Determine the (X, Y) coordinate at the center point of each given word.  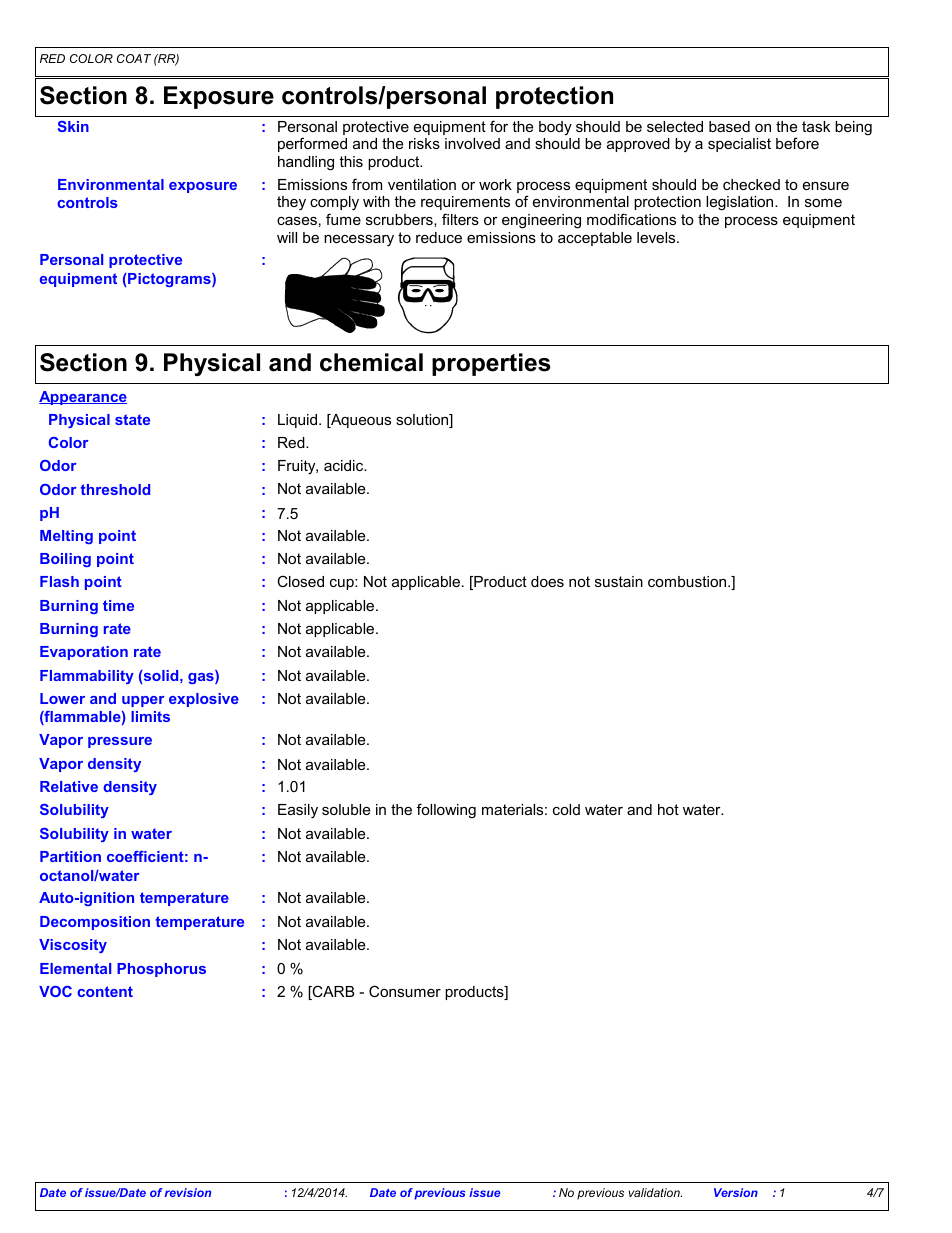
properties (491, 364)
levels (657, 237)
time (118, 605)
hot (668, 809)
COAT (134, 58)
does (547, 581)
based (729, 126)
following (446, 811)
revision (188, 1192)
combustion (688, 581)
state (132, 419)
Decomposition (95, 923)
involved (472, 143)
